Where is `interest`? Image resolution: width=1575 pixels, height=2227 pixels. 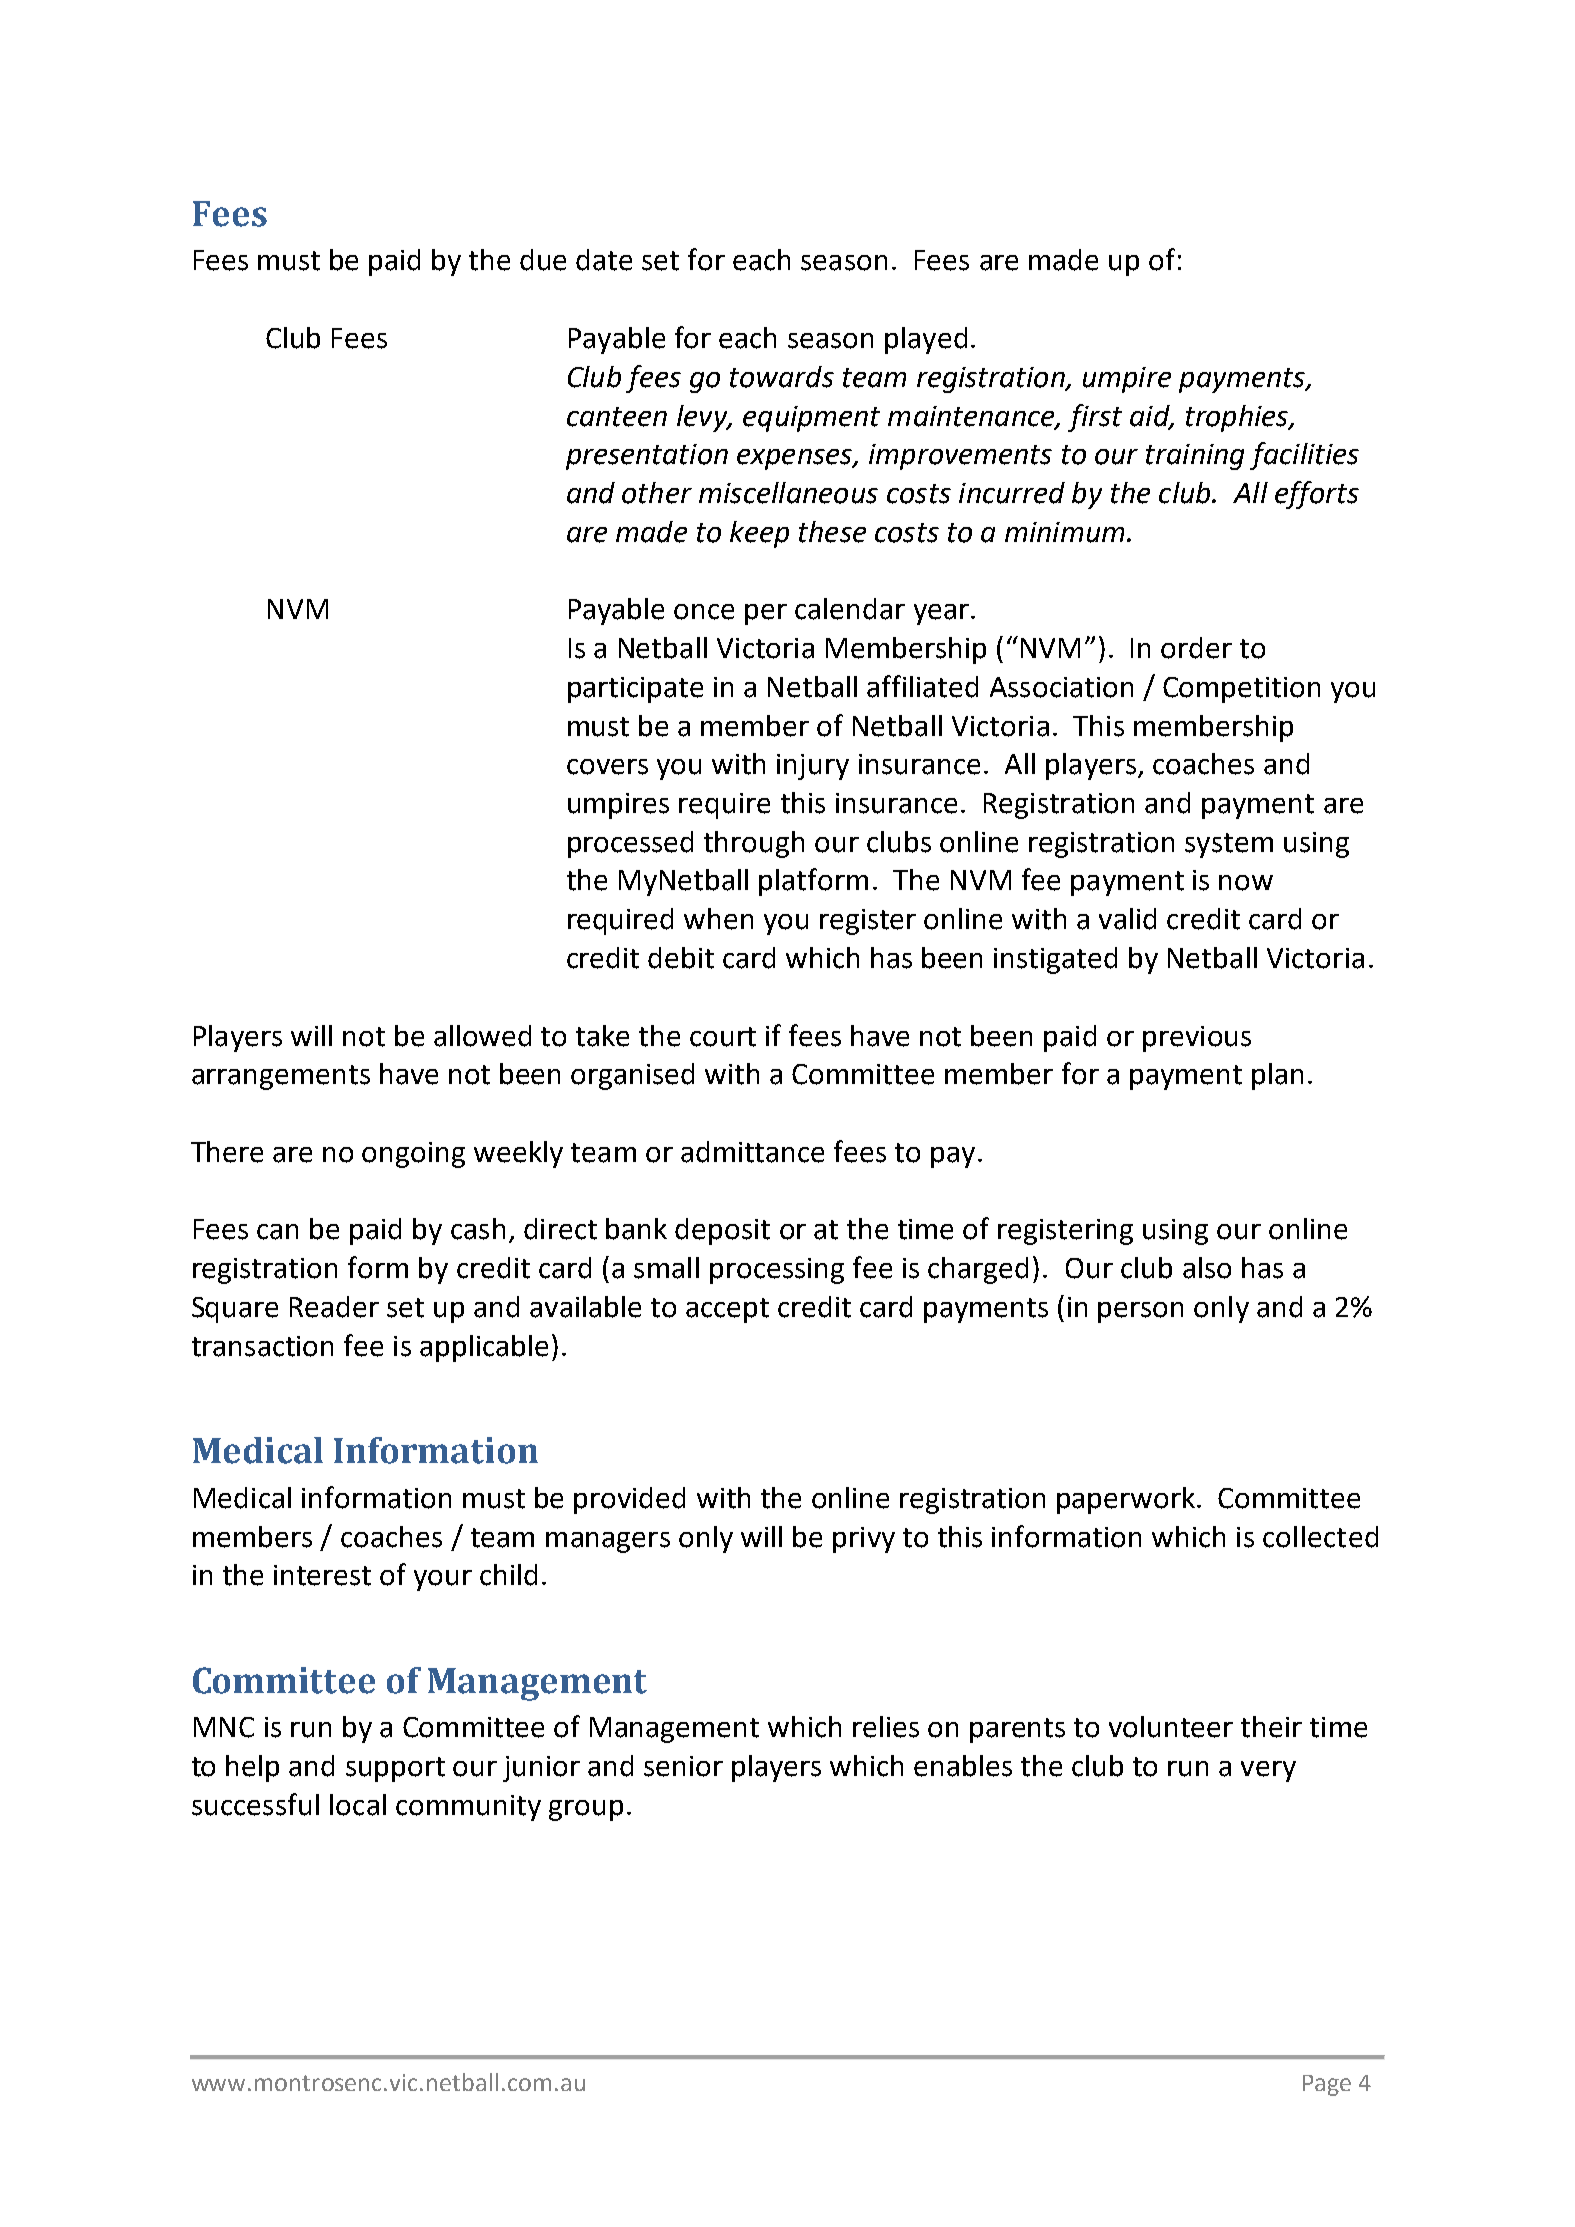 interest is located at coordinates (322, 1575).
